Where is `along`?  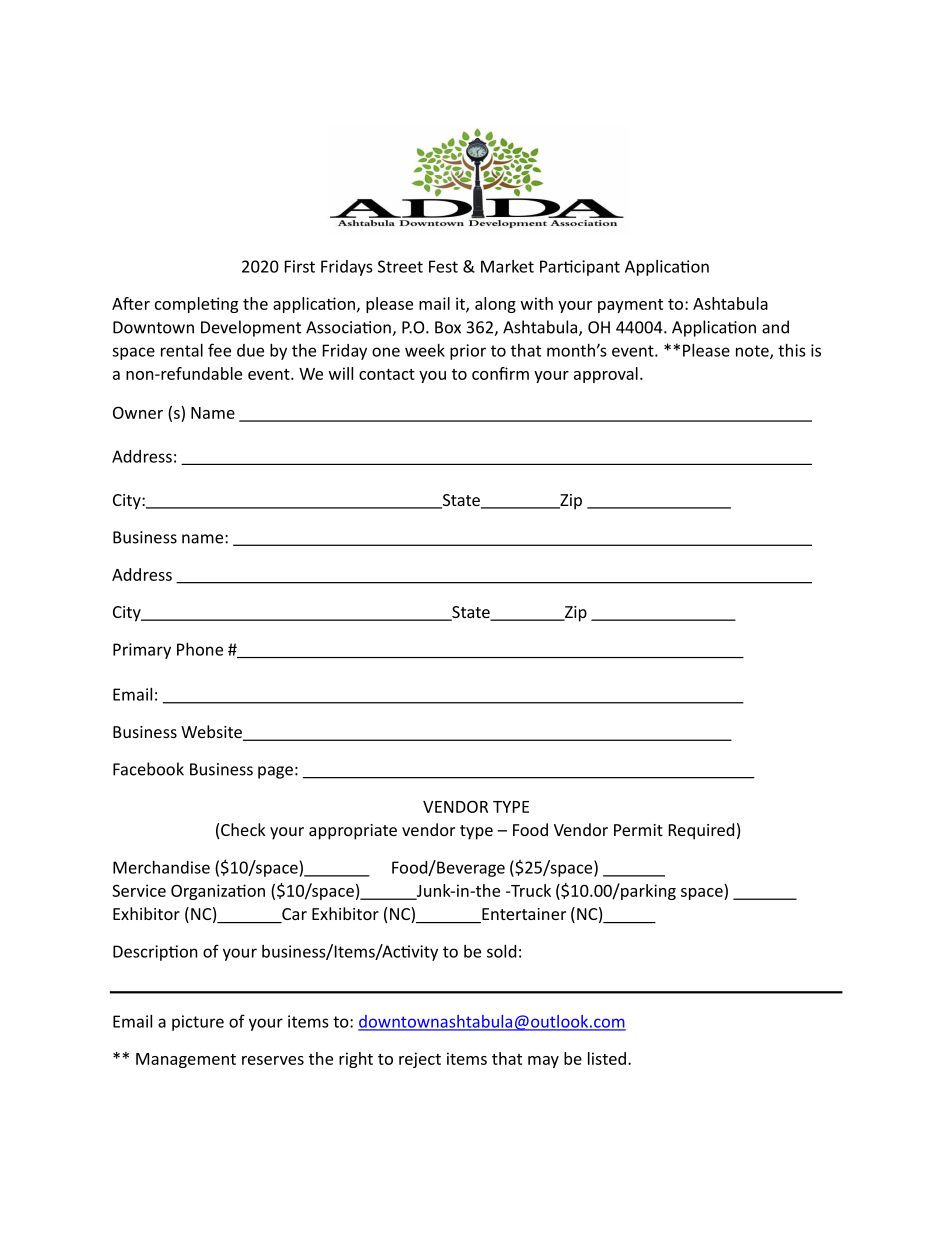
along is located at coordinates (495, 305).
